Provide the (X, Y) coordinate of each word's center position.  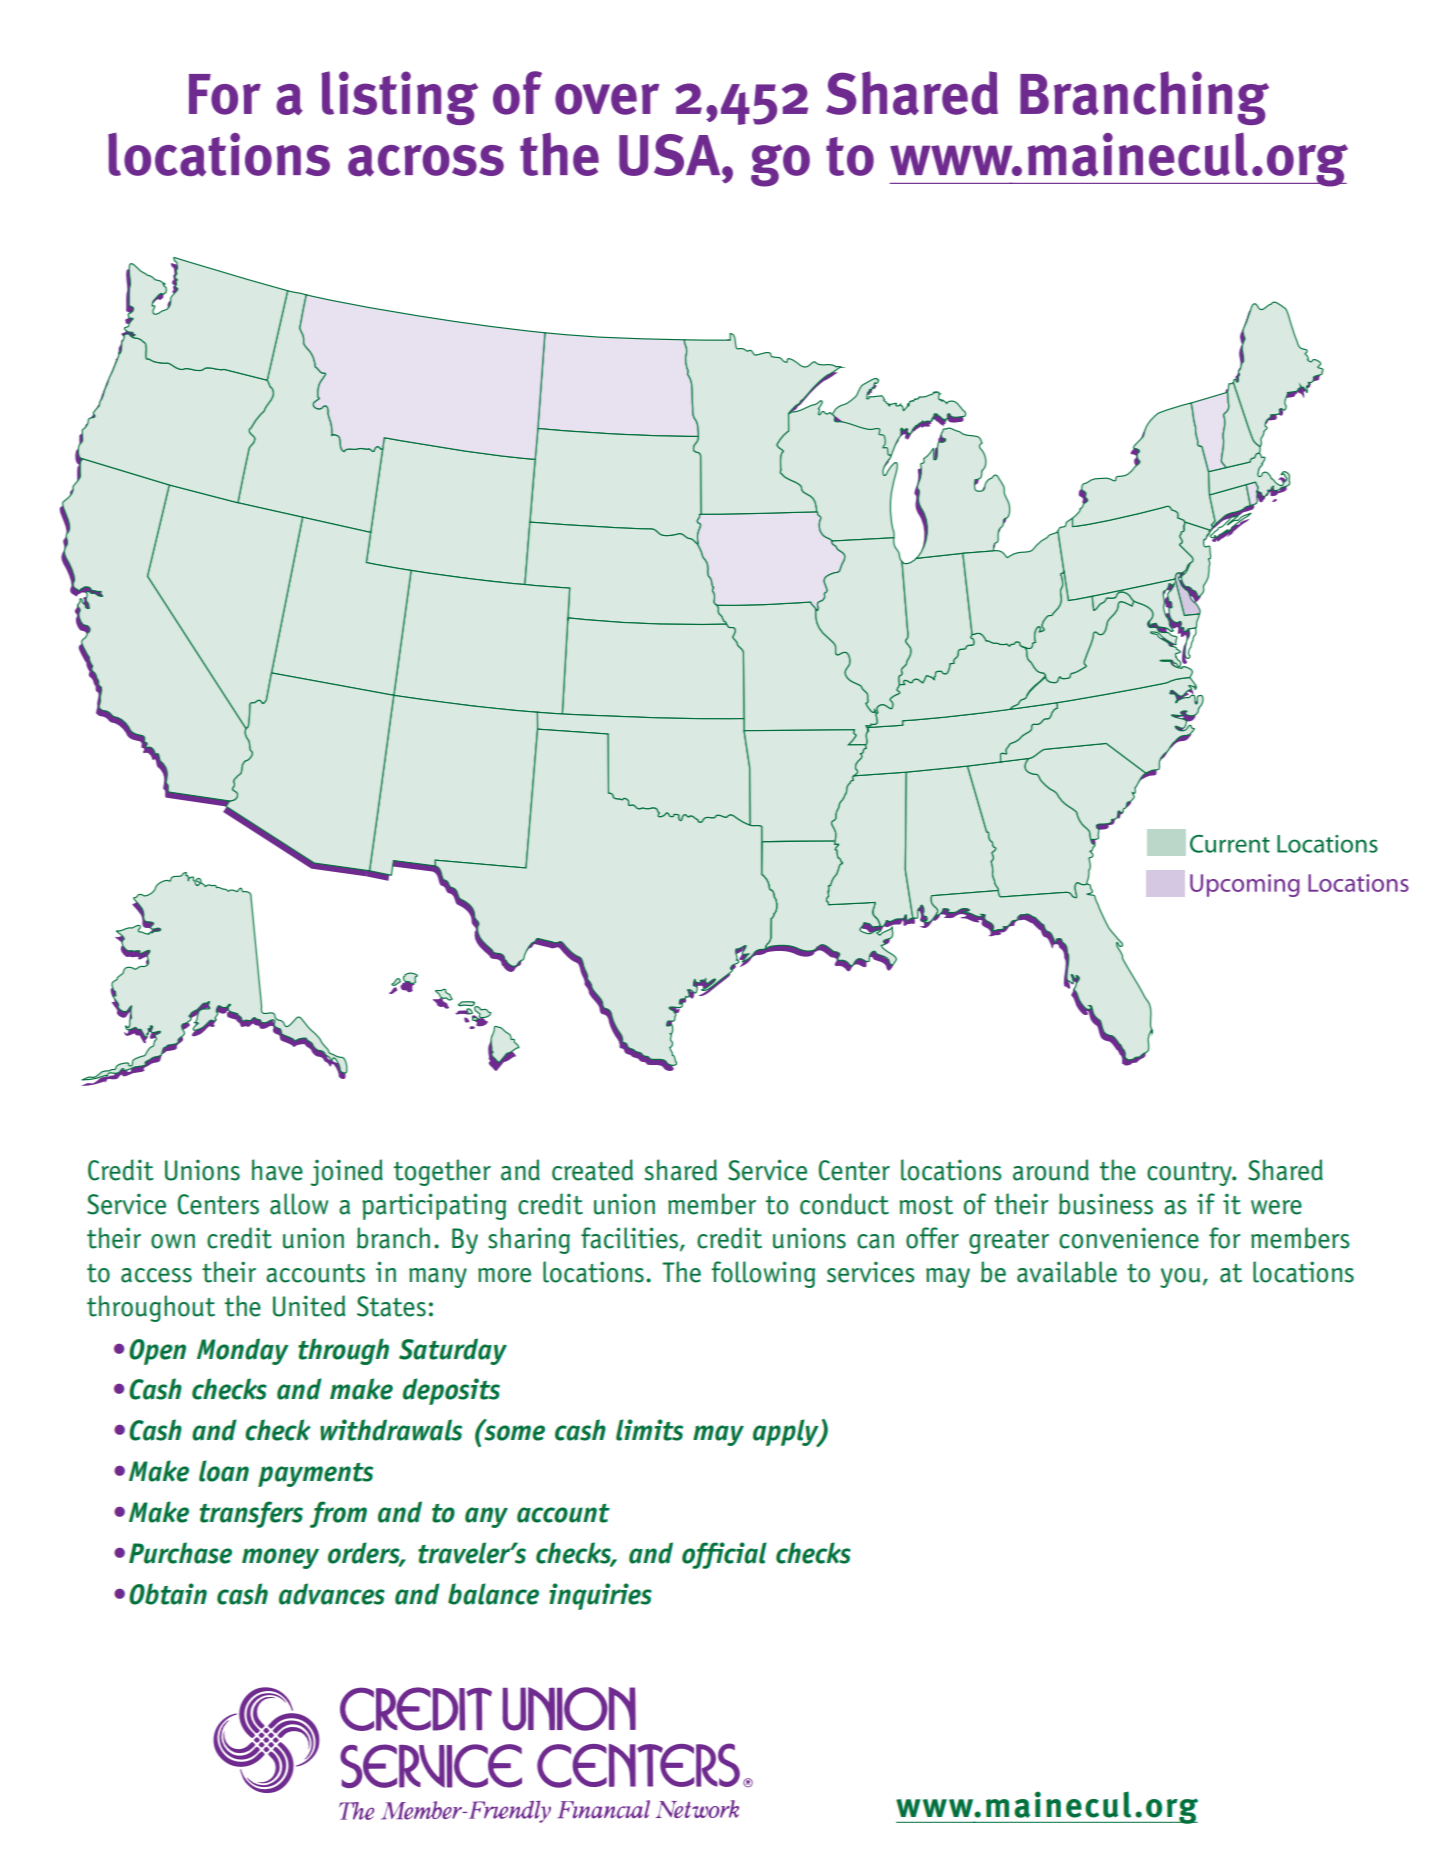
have (277, 1170)
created (592, 1170)
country (1190, 1174)
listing (399, 98)
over (607, 99)
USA (671, 155)
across (426, 161)
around (1051, 1170)
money (280, 1558)
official (724, 1555)
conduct (844, 1204)
